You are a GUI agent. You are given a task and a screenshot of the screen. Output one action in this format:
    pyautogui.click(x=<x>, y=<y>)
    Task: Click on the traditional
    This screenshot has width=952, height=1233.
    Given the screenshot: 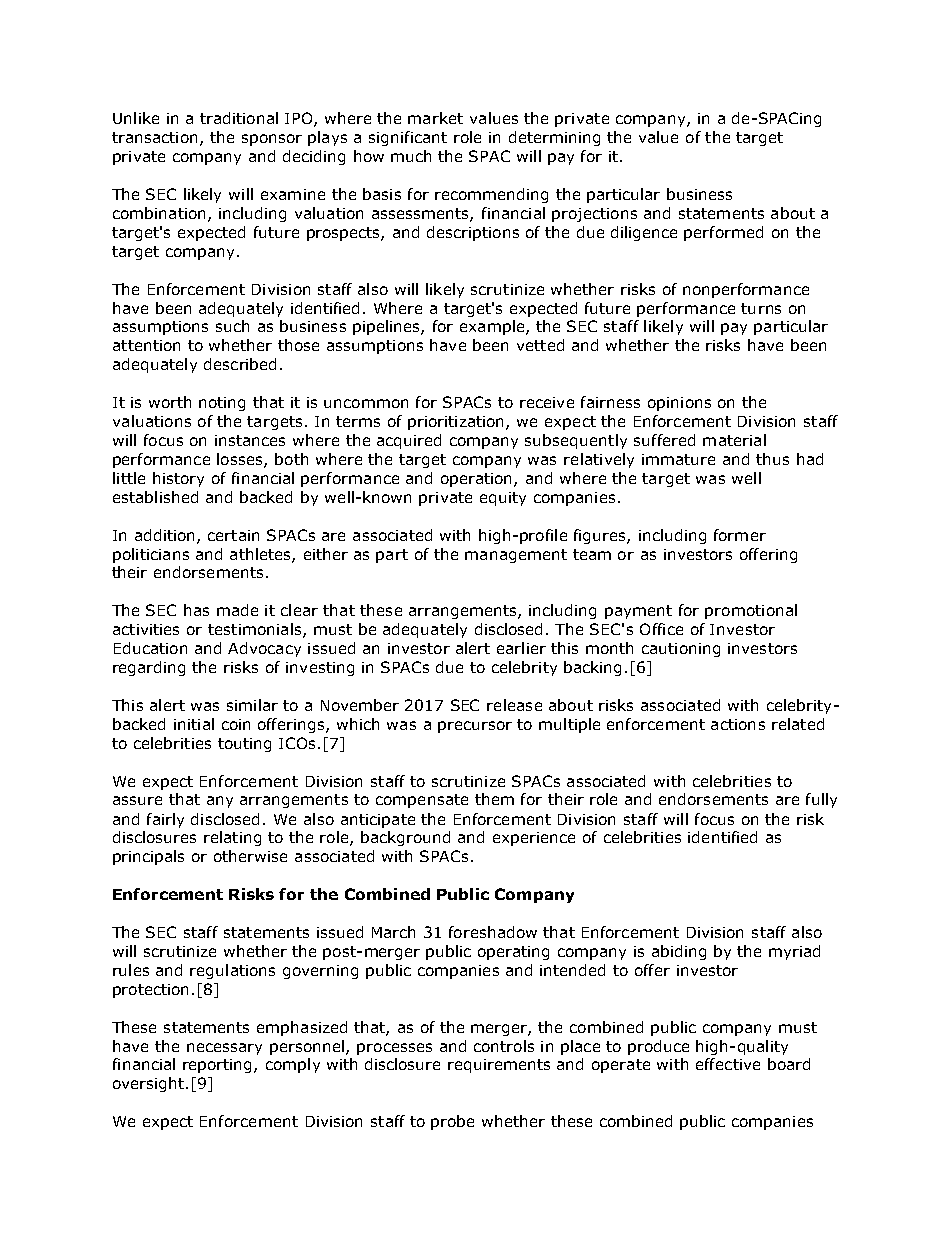 What is the action you would take?
    pyautogui.click(x=239, y=118)
